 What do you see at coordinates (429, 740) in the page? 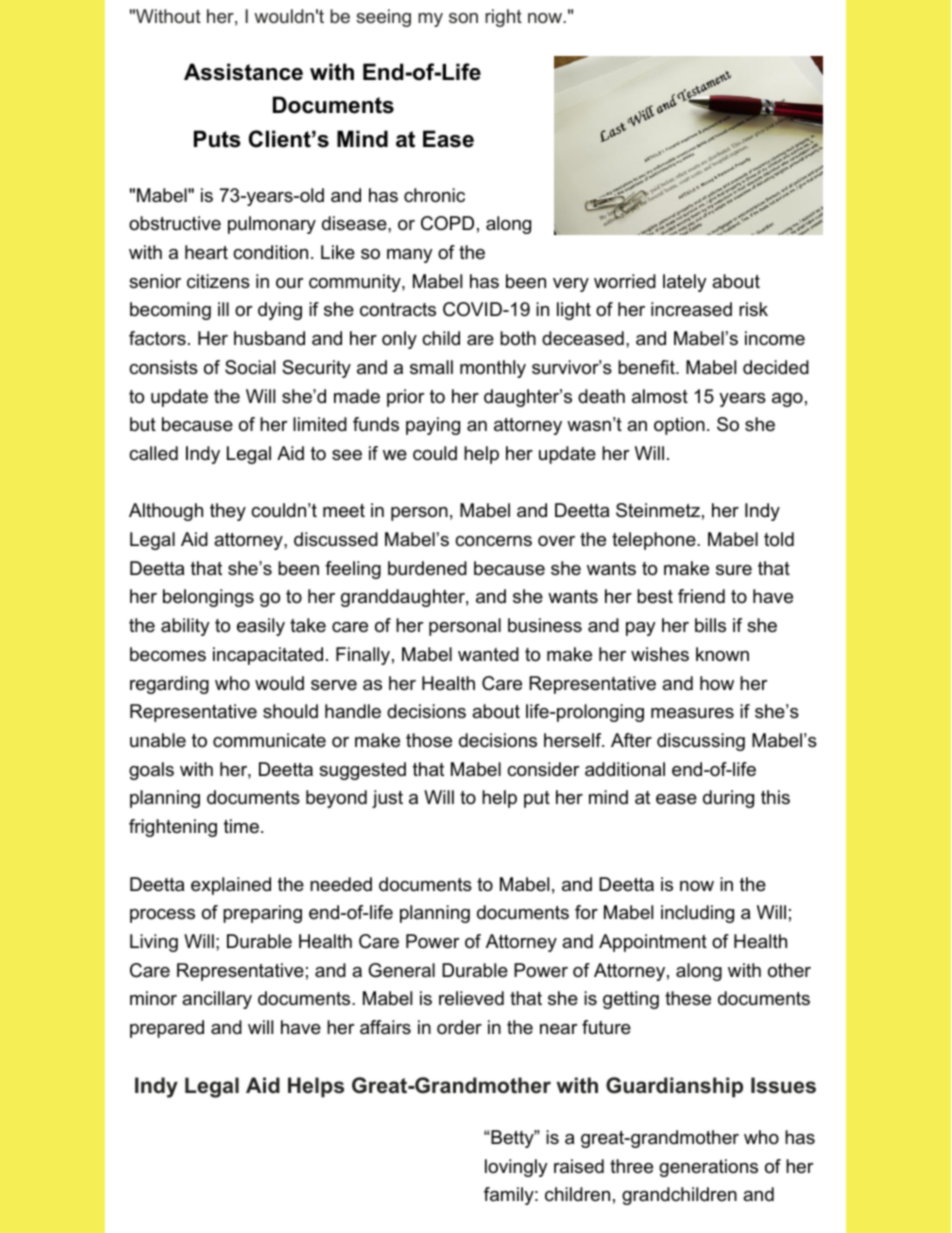
I see `those` at bounding box center [429, 740].
